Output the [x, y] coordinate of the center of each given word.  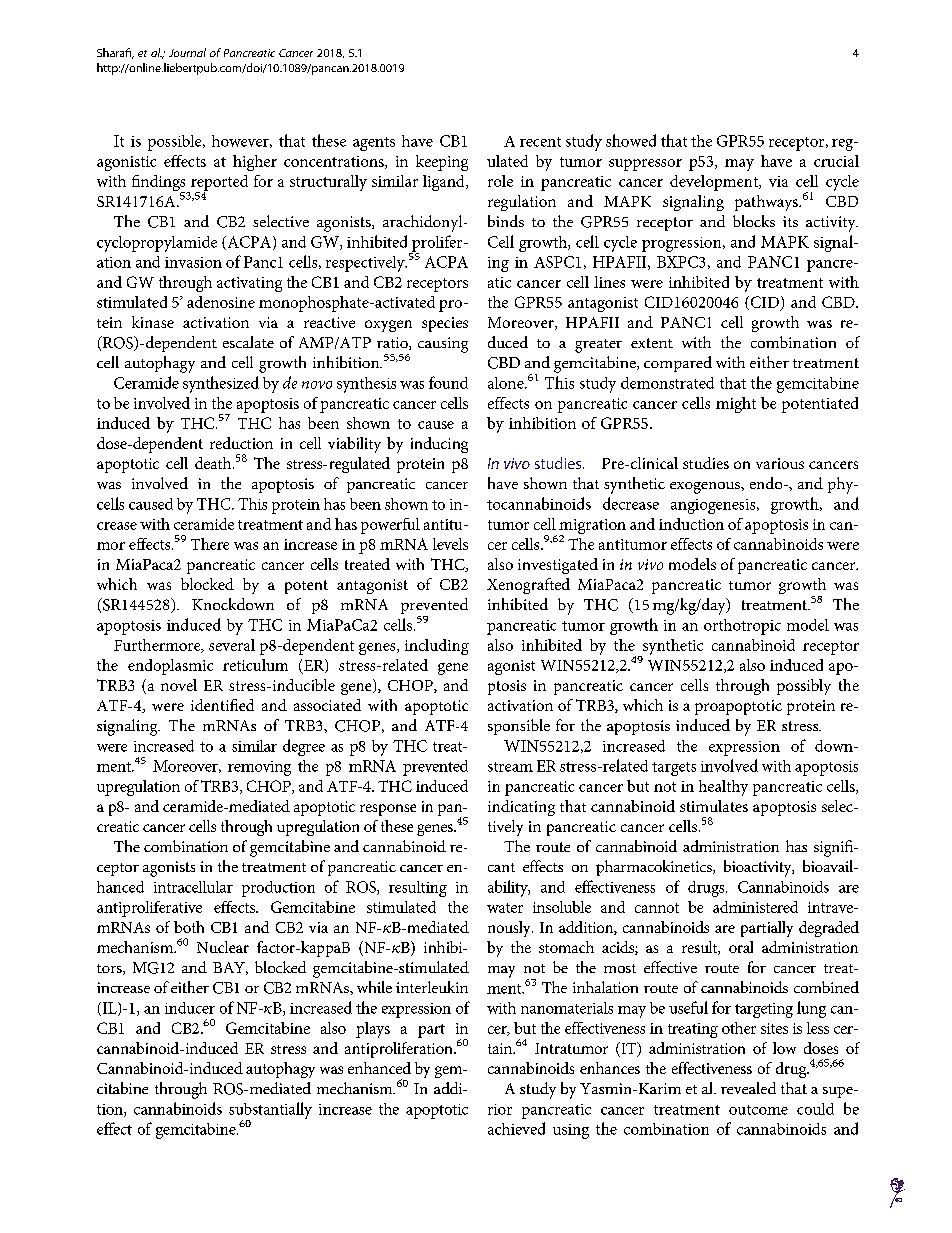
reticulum [255, 665]
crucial [836, 161]
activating [249, 284]
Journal [187, 52]
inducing [439, 445]
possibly [804, 687]
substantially [270, 1111]
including [437, 647]
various [780, 463]
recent [540, 142]
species [445, 324]
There [210, 544]
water [505, 908]
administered [755, 907]
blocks [754, 221]
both [189, 927]
